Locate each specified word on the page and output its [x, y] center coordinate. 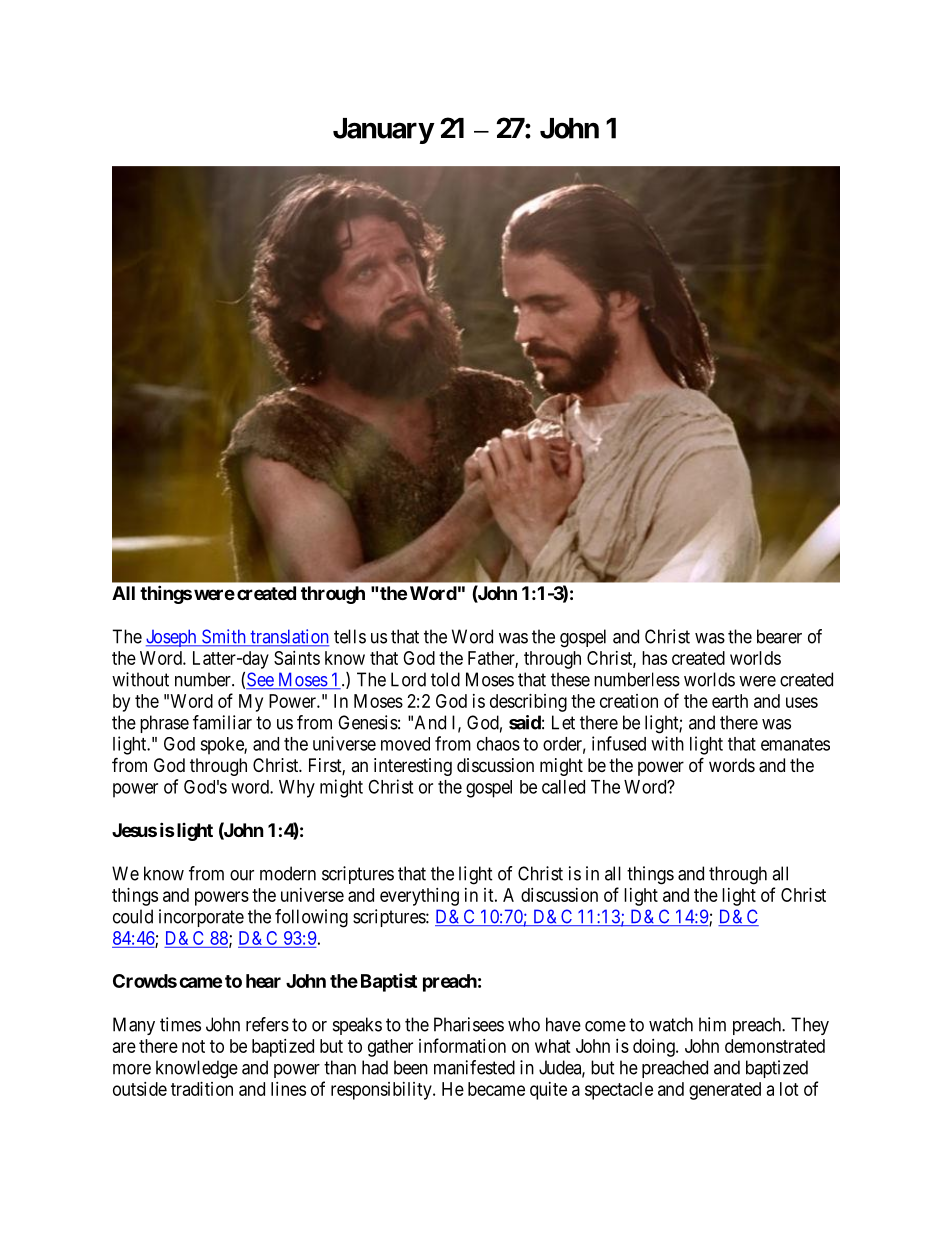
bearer [779, 636]
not [193, 1046]
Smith [224, 637]
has [654, 658]
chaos [498, 744]
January [383, 131]
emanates [795, 744]
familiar [222, 722]
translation [288, 637]
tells [350, 636]
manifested [474, 1067]
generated [725, 1091]
